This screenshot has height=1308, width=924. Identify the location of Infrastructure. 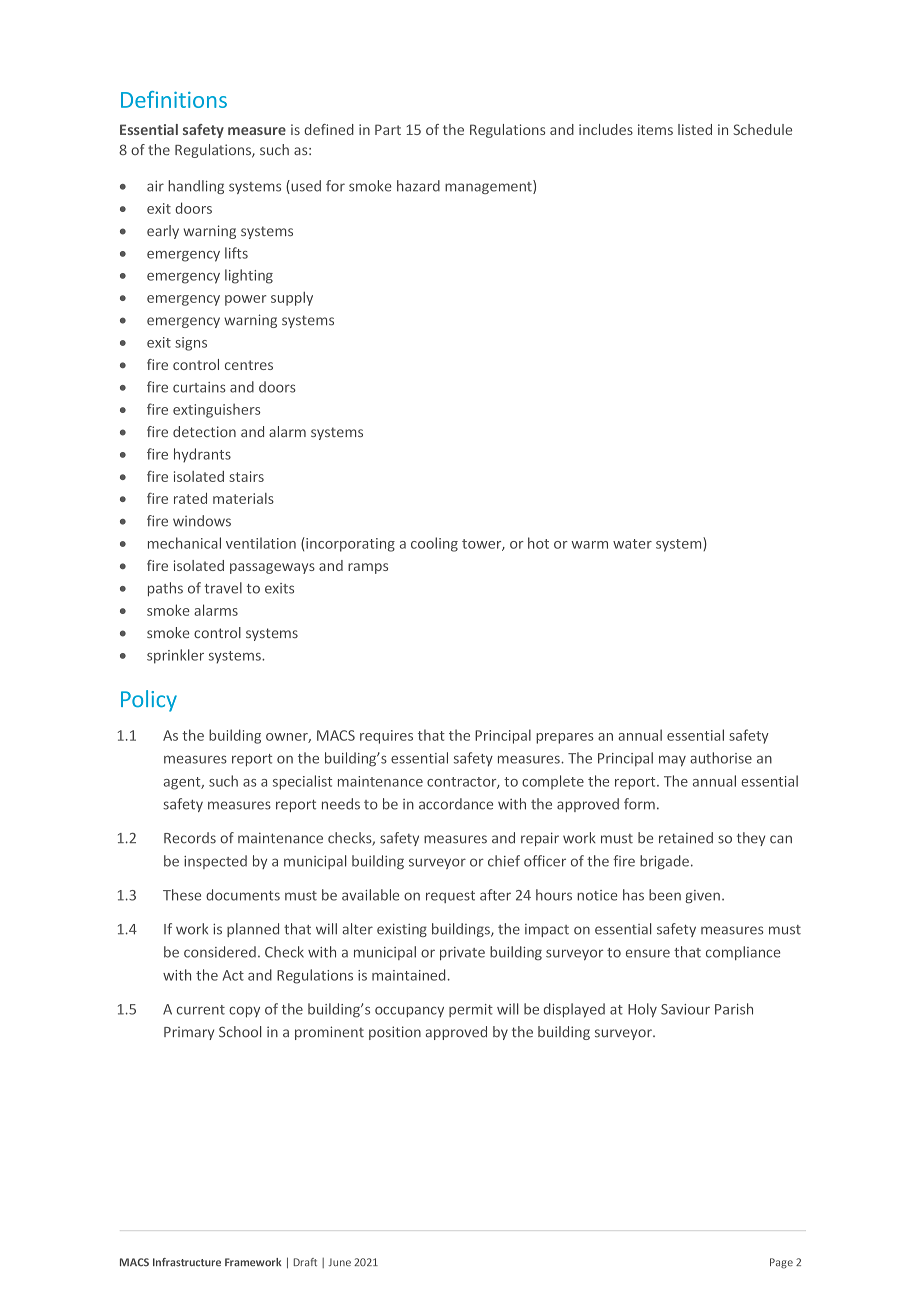
(187, 1262).
